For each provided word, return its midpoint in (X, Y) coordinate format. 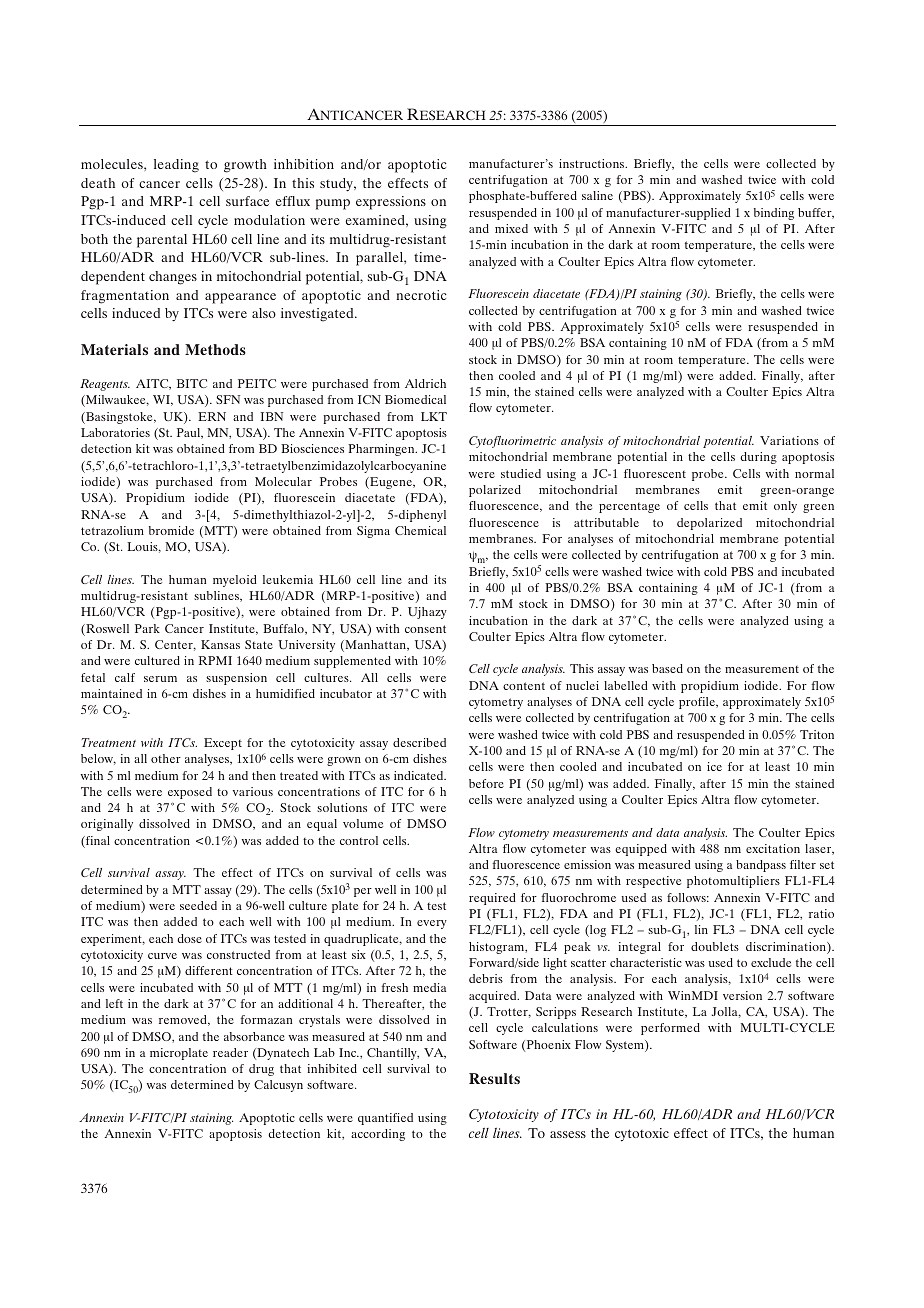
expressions (391, 203)
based (667, 668)
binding (774, 214)
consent (425, 629)
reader (230, 1052)
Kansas (220, 644)
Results (494, 1078)
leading (176, 166)
